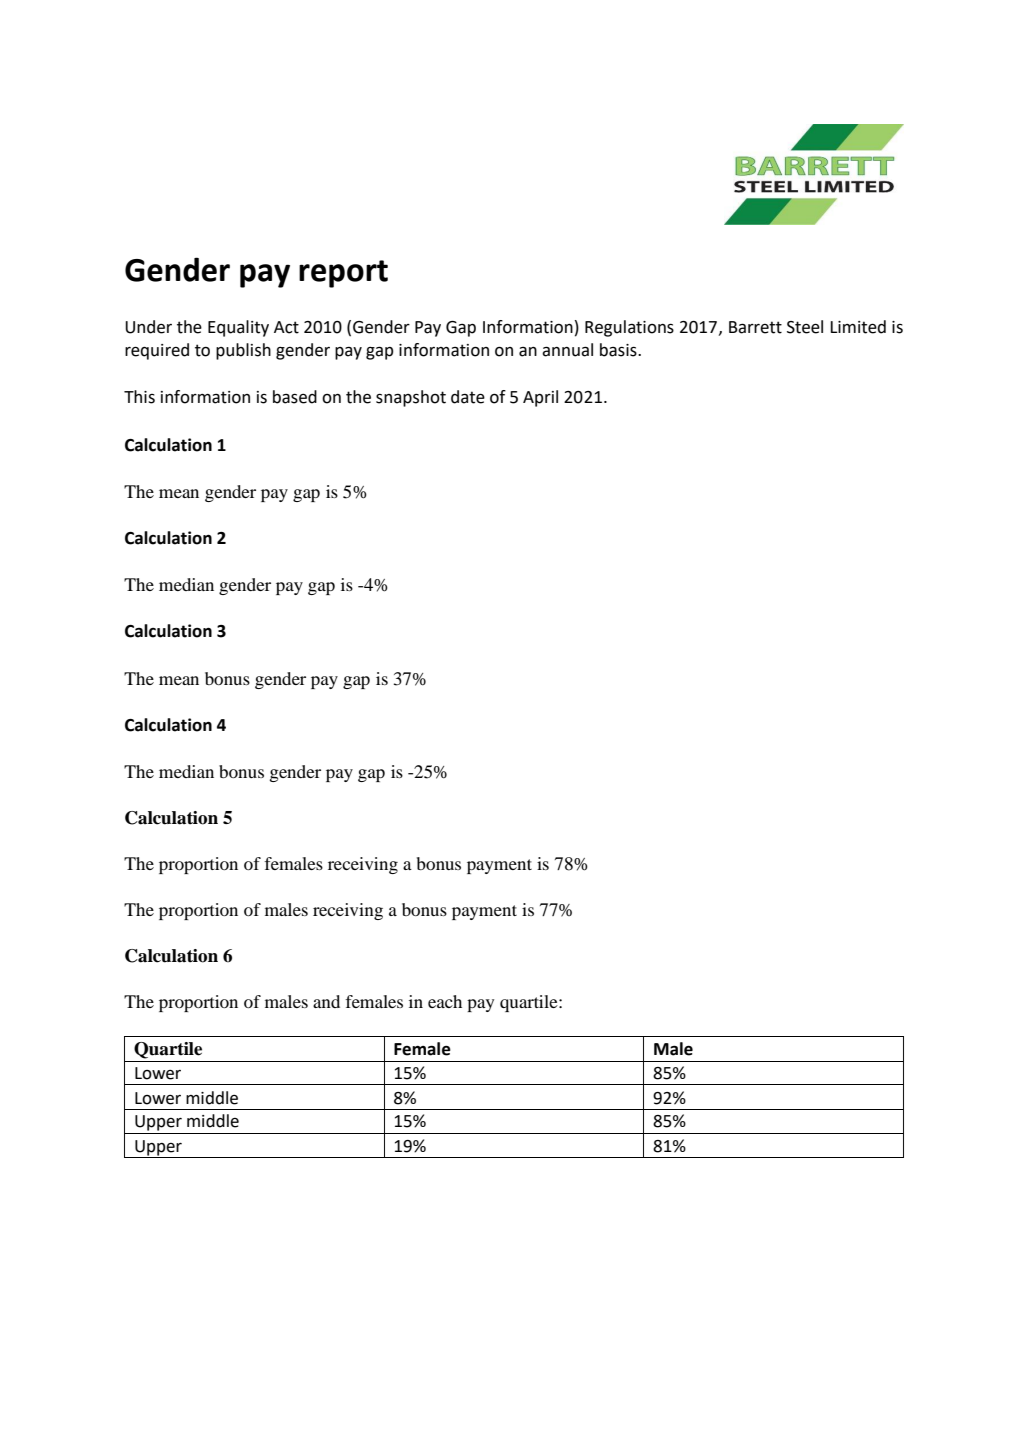 This screenshot has width=1028, height=1454. Describe the element at coordinates (619, 350) in the screenshot. I see `basis` at that location.
